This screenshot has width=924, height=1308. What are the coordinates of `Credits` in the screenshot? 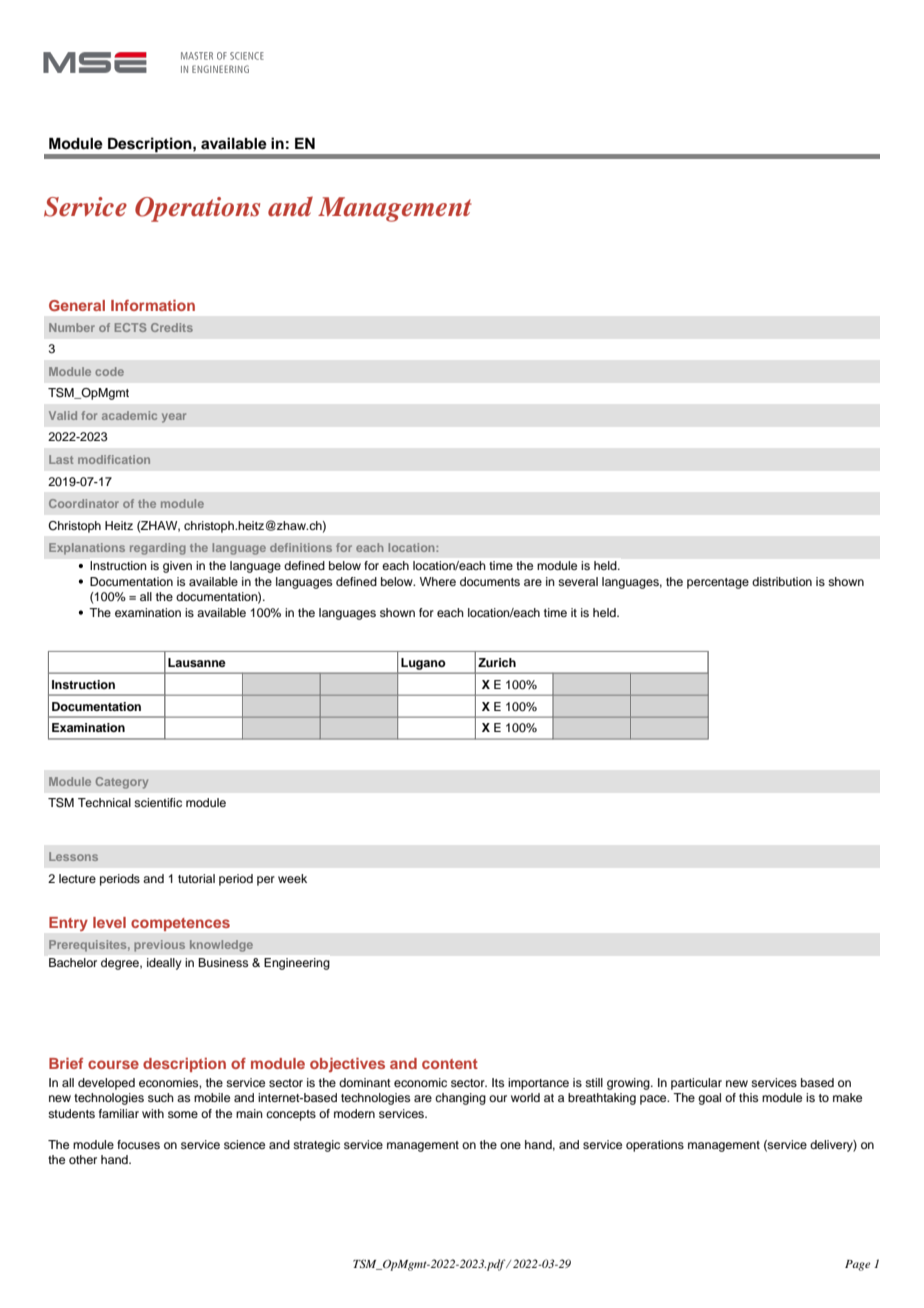 It's located at (172, 327).
